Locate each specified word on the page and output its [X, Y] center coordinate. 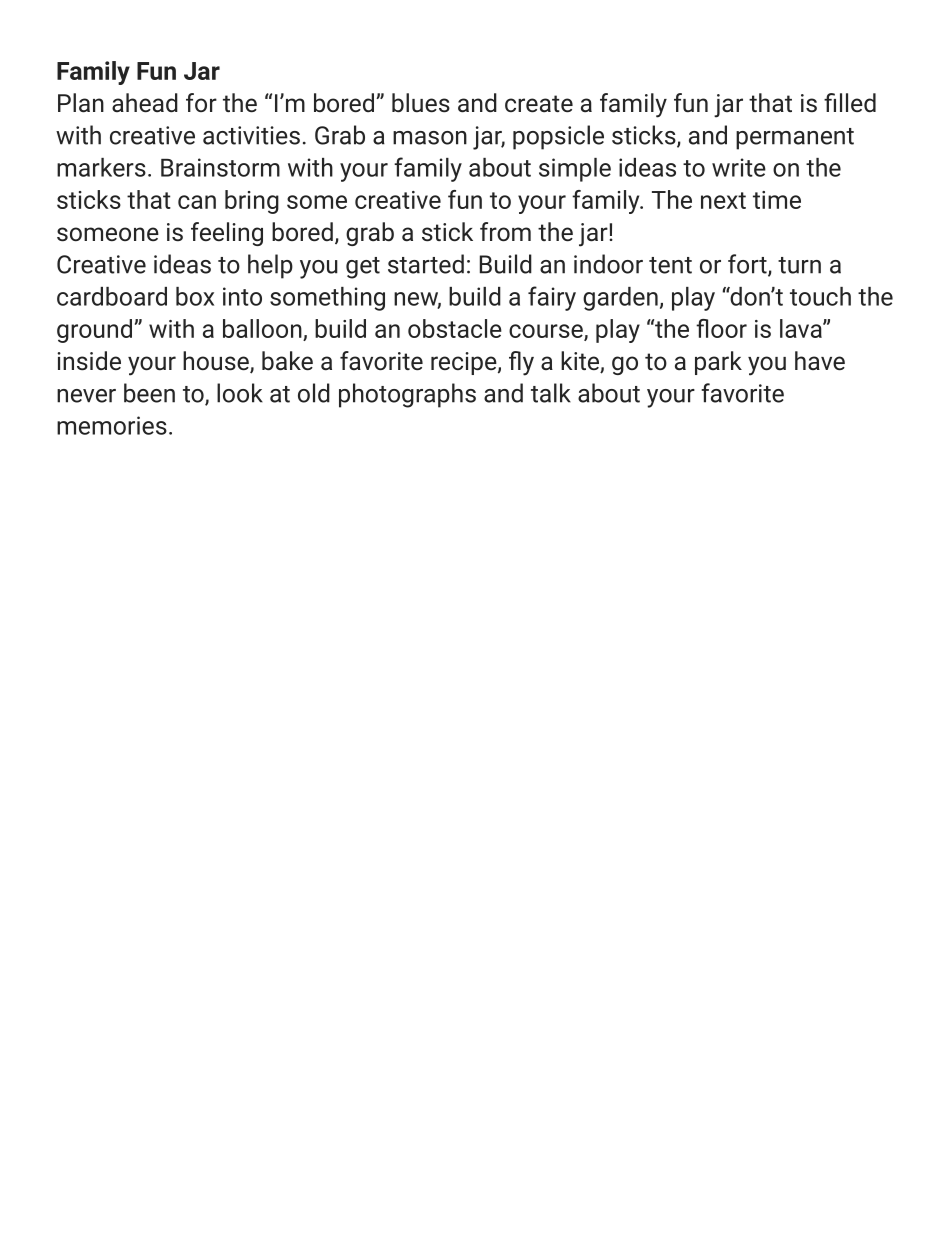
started [426, 264]
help [270, 266]
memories [112, 425]
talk [551, 393]
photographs [407, 395]
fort [748, 265]
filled [850, 103]
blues [421, 103]
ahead [145, 103]
